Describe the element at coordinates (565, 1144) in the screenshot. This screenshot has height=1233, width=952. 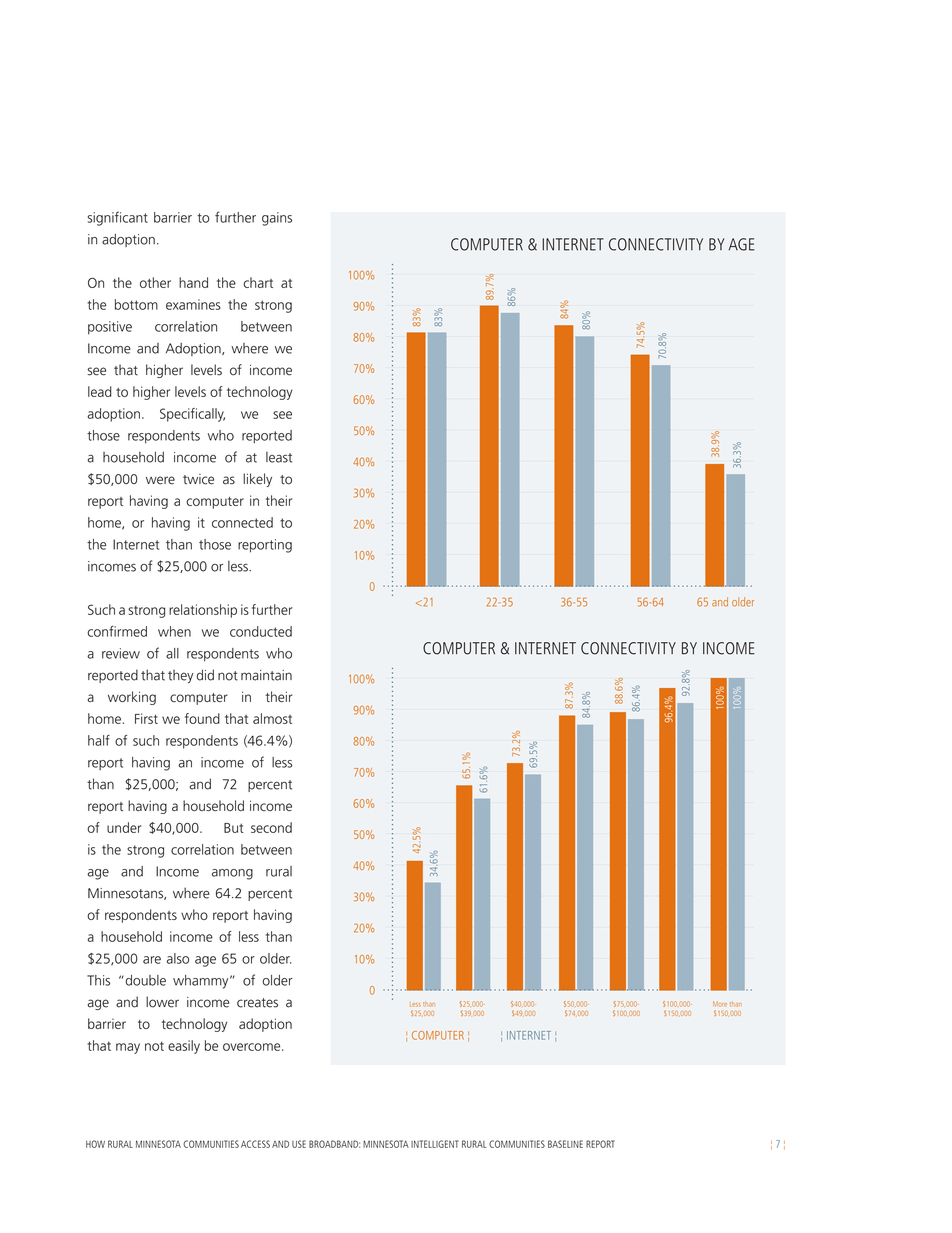
I see `BASELINE` at that location.
